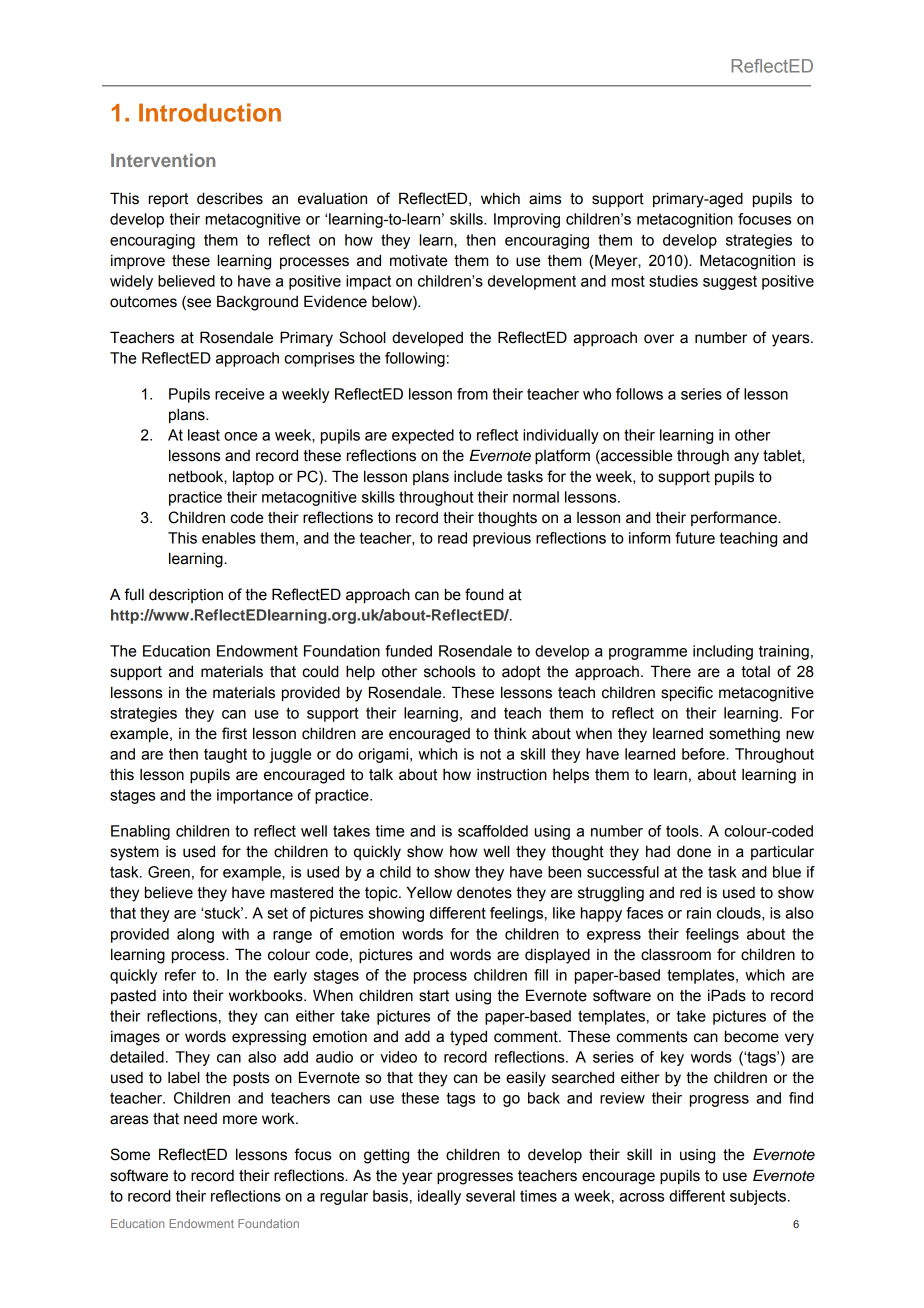 This screenshot has height=1308, width=924. What do you see at coordinates (186, 595) in the screenshot?
I see `description` at bounding box center [186, 595].
